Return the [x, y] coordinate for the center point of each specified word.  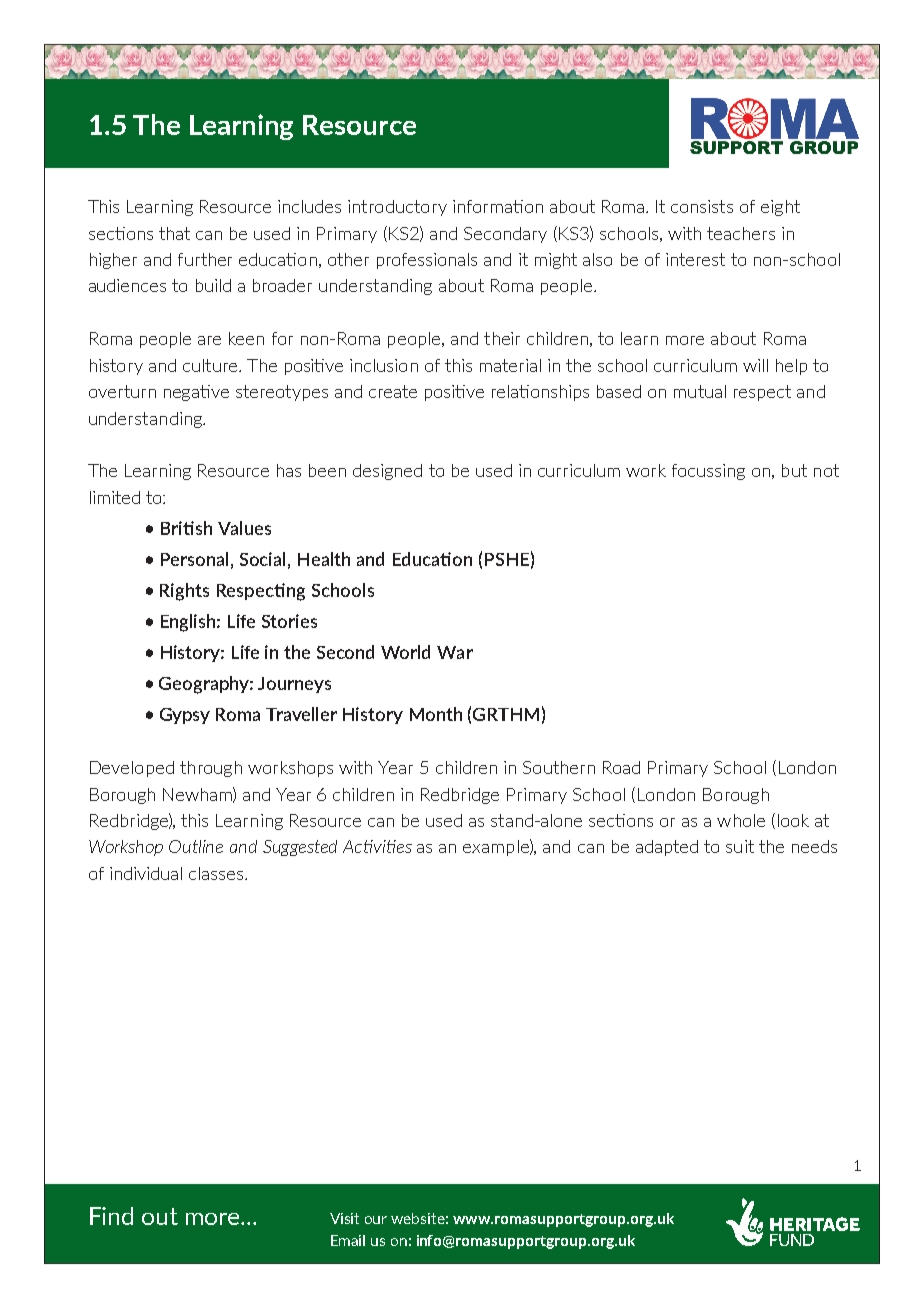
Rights [184, 592]
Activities [377, 846]
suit [740, 846]
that [174, 233]
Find [111, 1216]
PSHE [507, 559]
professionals [427, 261]
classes [217, 873]
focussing [708, 472]
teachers [741, 233]
